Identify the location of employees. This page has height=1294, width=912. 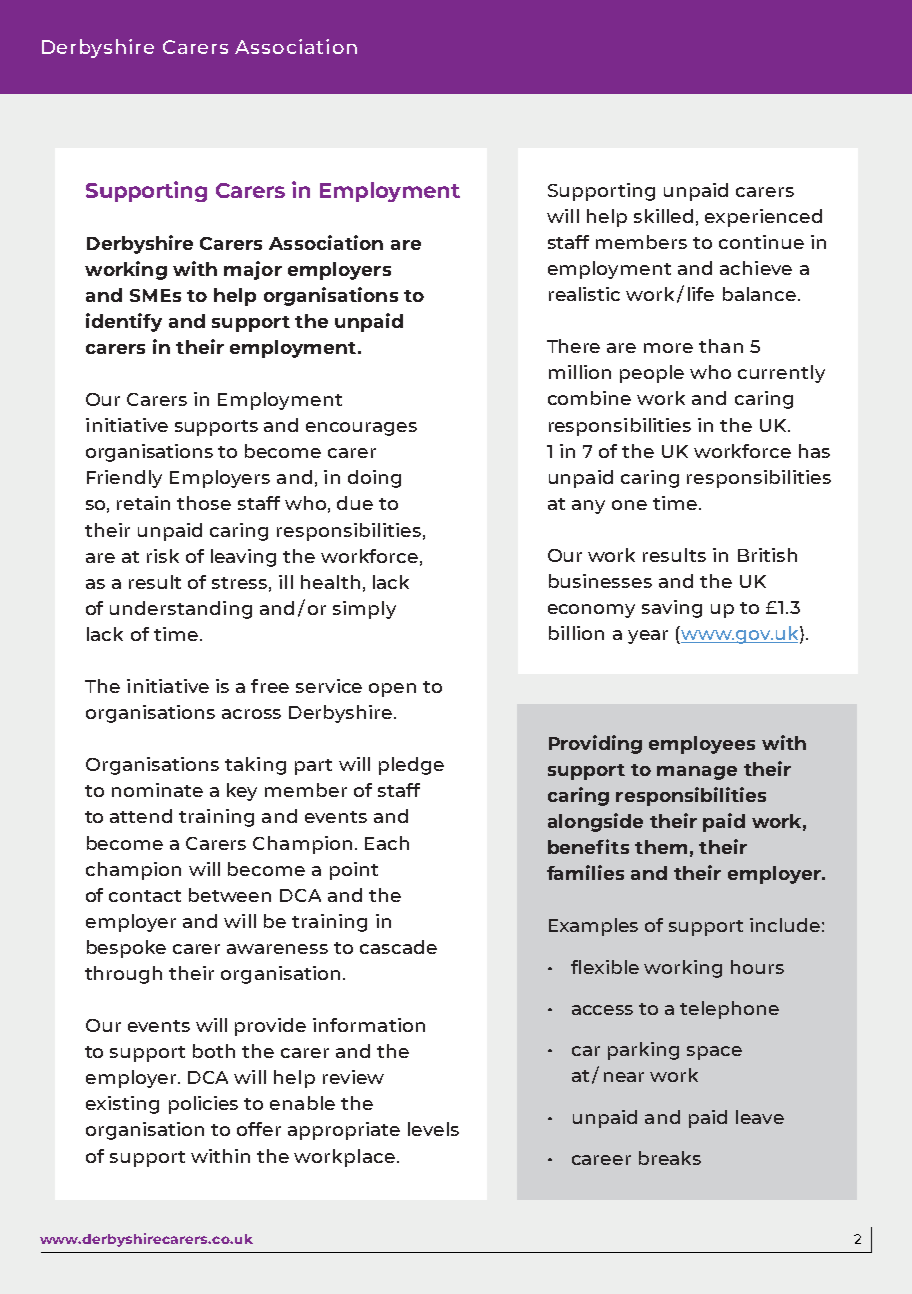
(702, 745).
